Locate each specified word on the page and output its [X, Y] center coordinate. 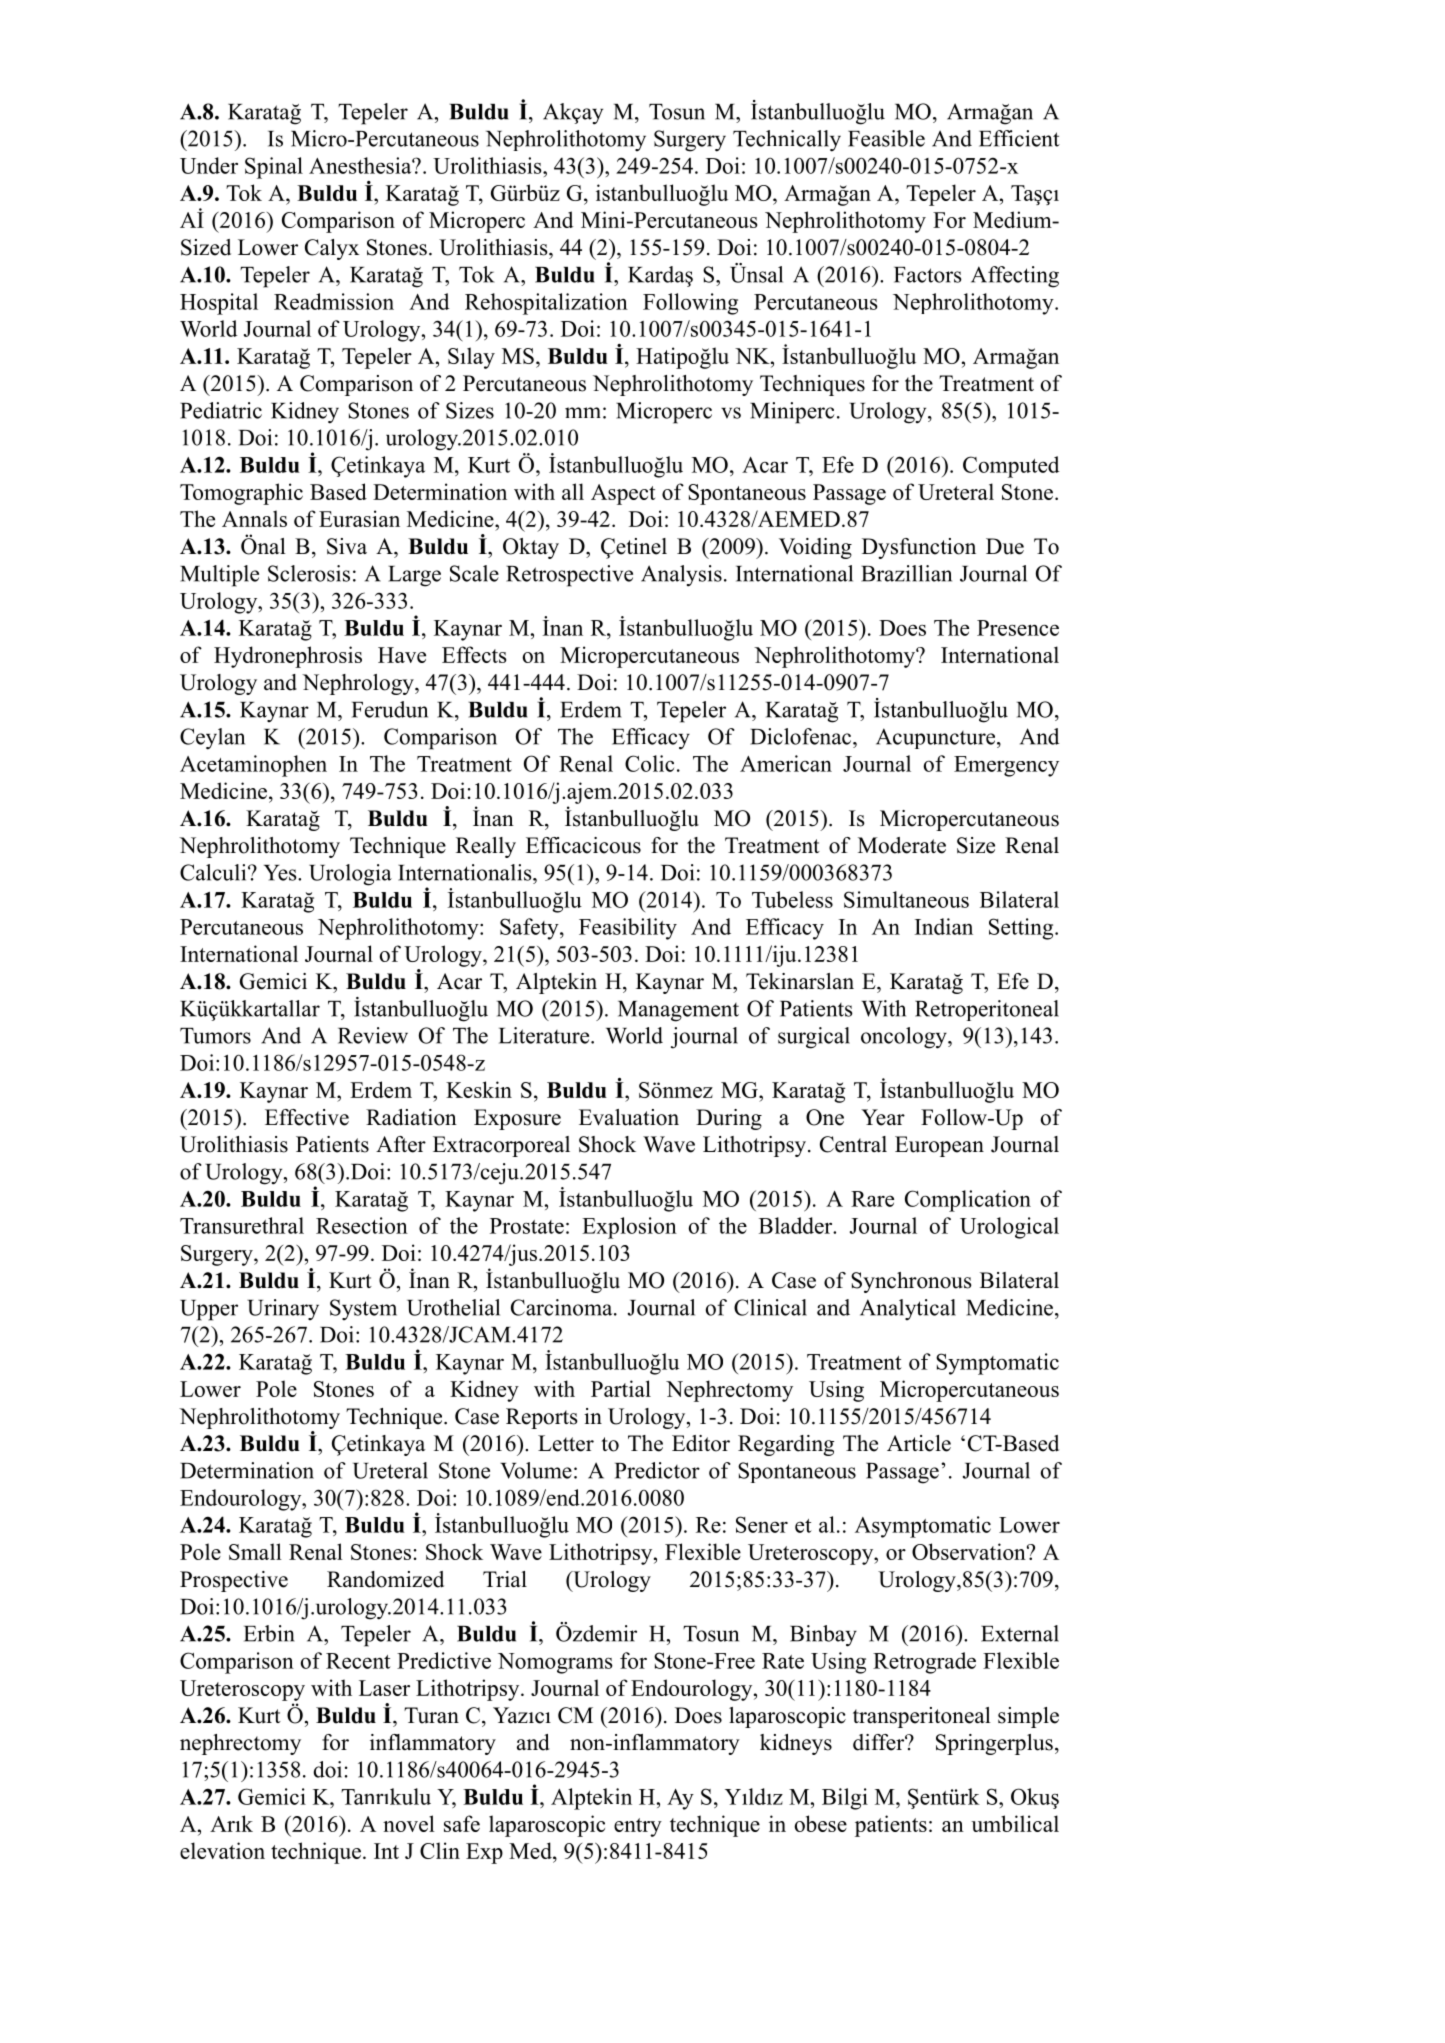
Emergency [1006, 766]
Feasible [886, 138]
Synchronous [911, 1282]
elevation [222, 1850]
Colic [649, 763]
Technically [787, 141]
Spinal [274, 168]
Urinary [283, 1309]
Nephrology [359, 684]
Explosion [629, 1228]
